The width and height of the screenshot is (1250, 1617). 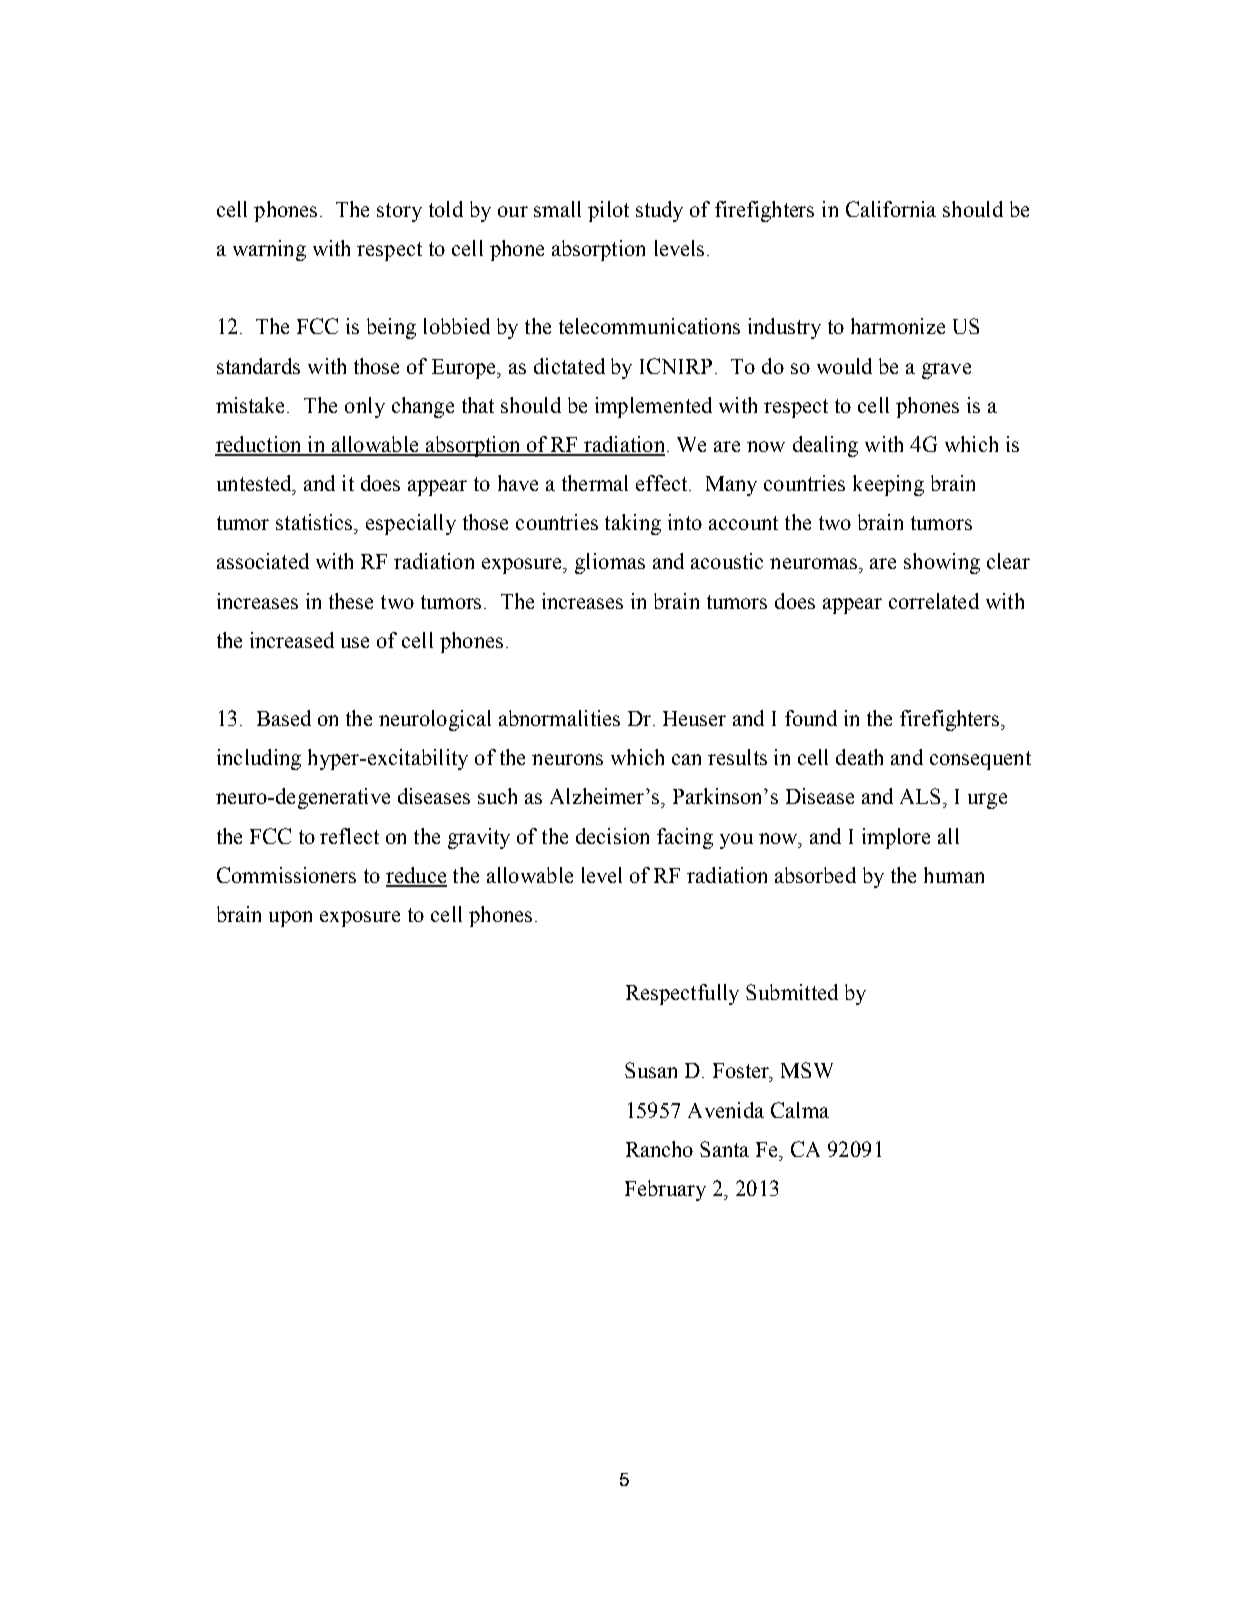 I want to click on pilot, so click(x=608, y=211).
